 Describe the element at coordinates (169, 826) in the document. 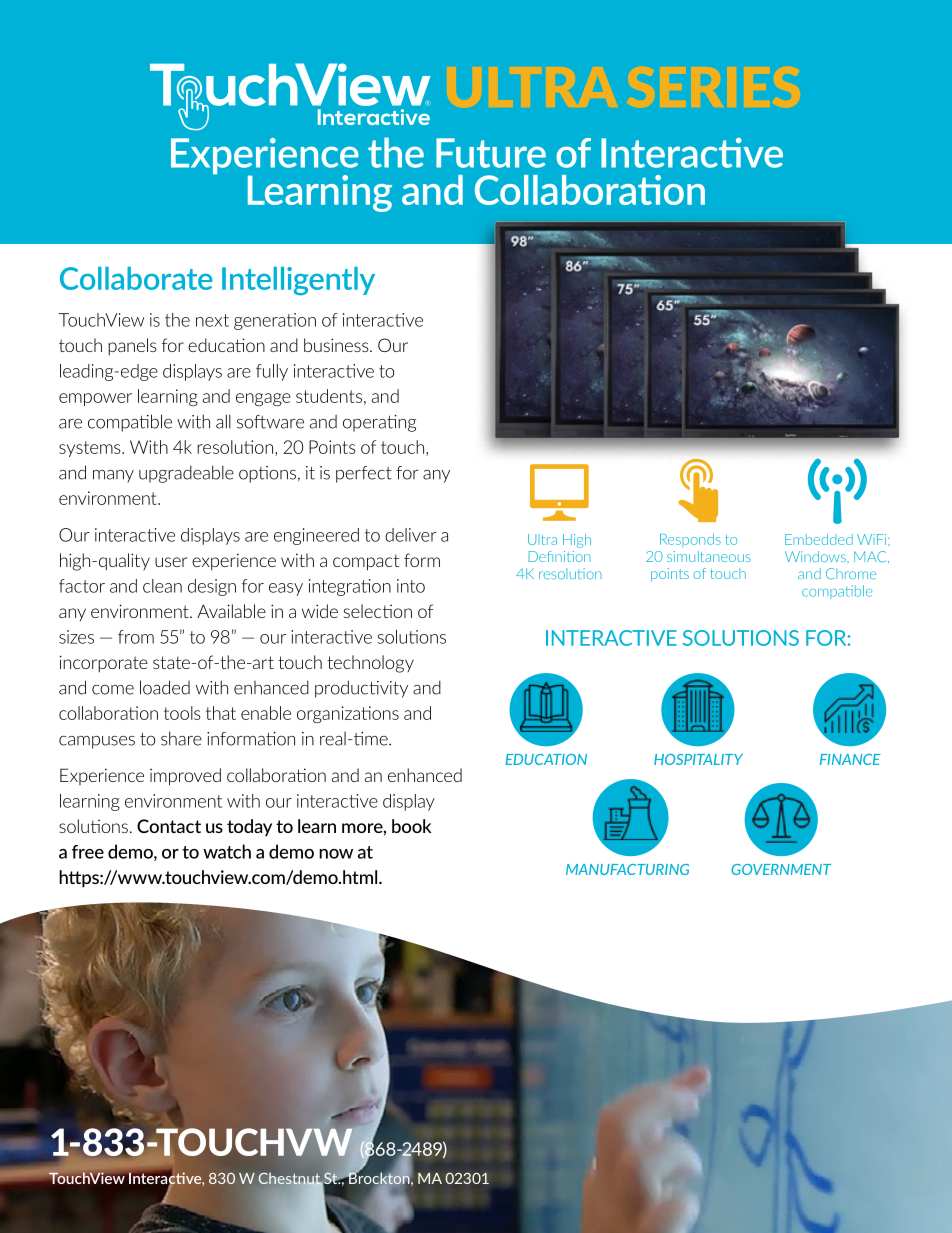

I see `Contact` at that location.
